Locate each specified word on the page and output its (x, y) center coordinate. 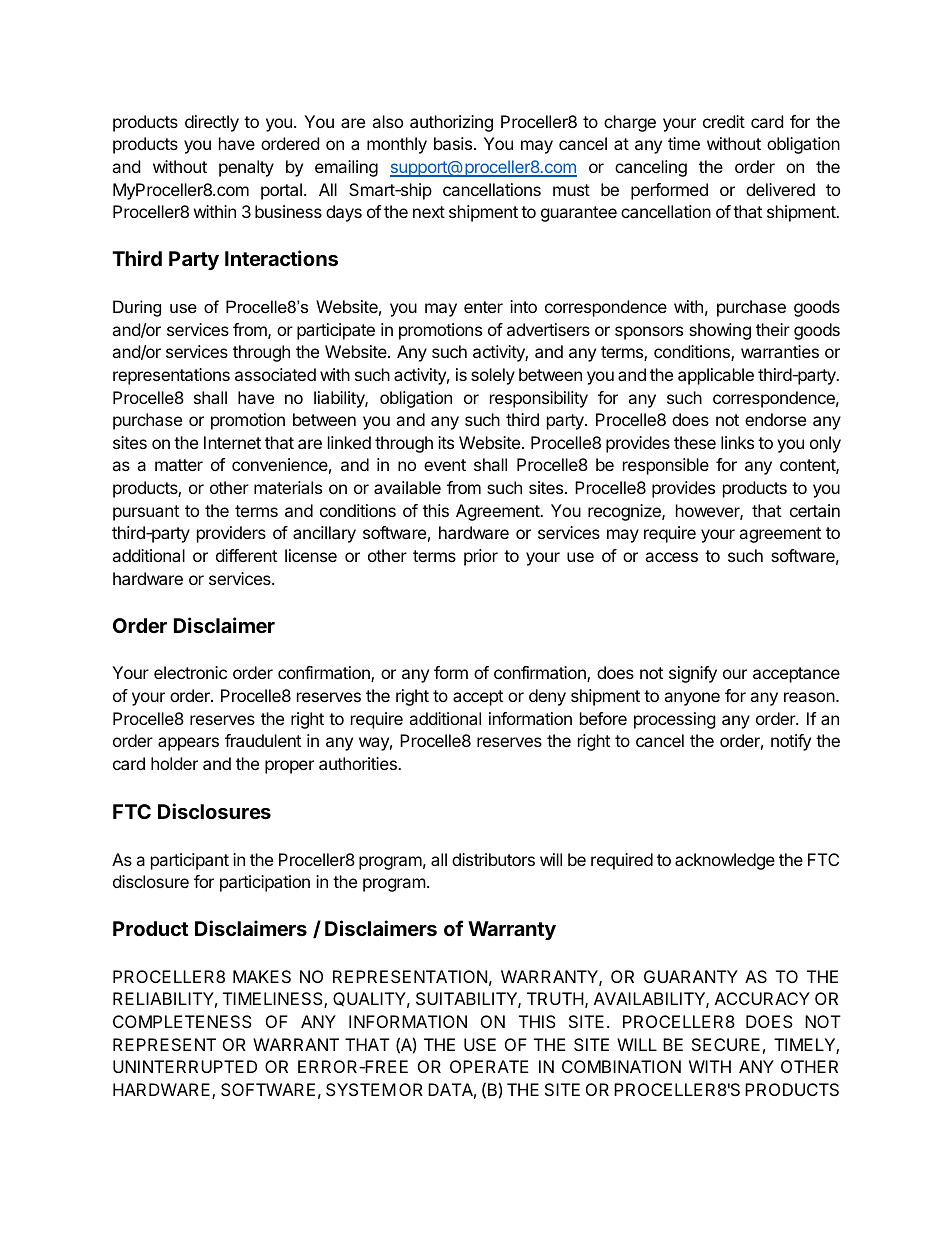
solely (493, 376)
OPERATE (489, 1066)
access (671, 557)
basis (454, 143)
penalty (246, 168)
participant (190, 861)
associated (275, 374)
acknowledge (725, 861)
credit (724, 121)
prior (481, 557)
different (246, 555)
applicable (716, 376)
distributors (493, 859)
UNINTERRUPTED (185, 1066)
